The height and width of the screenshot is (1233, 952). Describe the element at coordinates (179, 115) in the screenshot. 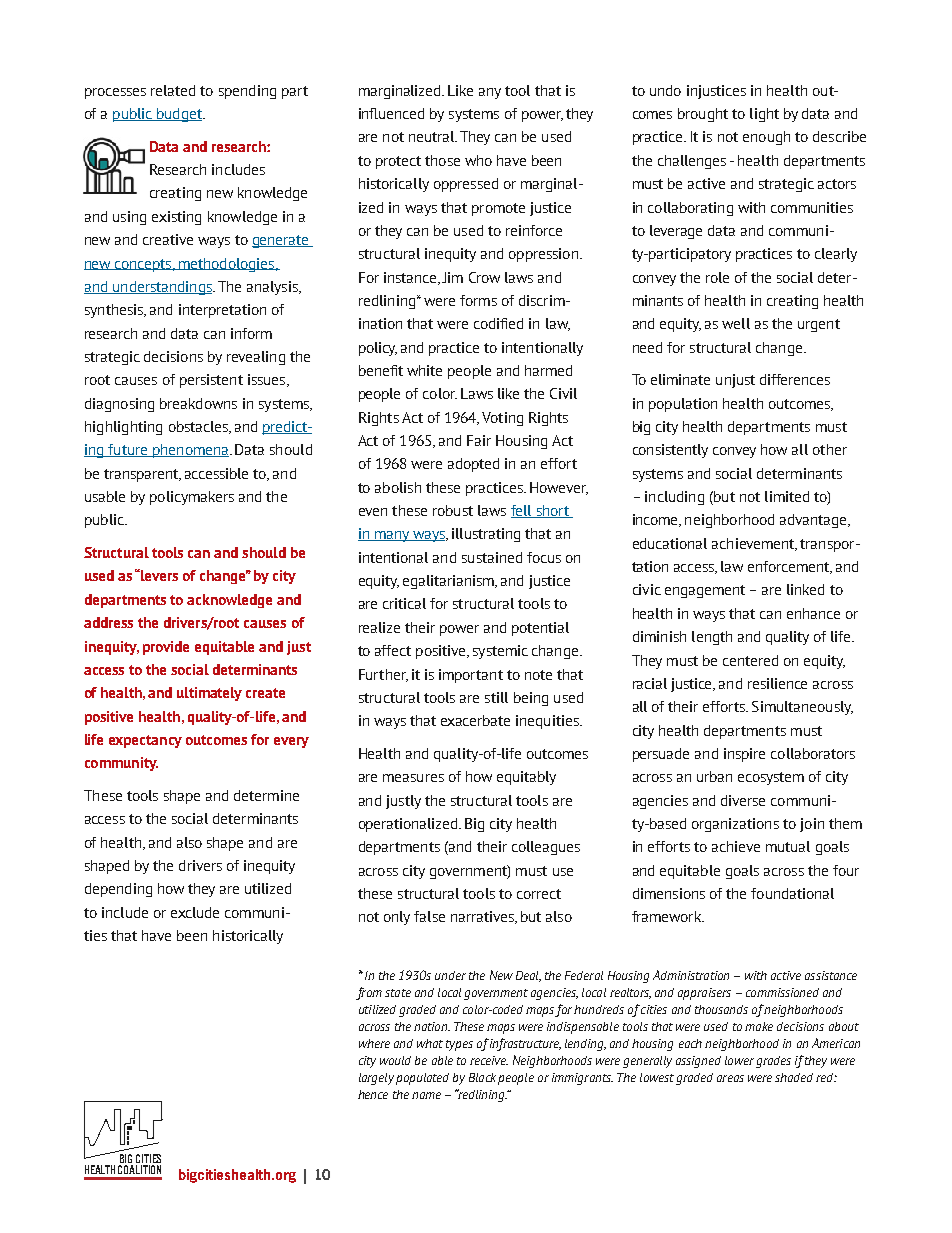

I see `budget` at that location.
